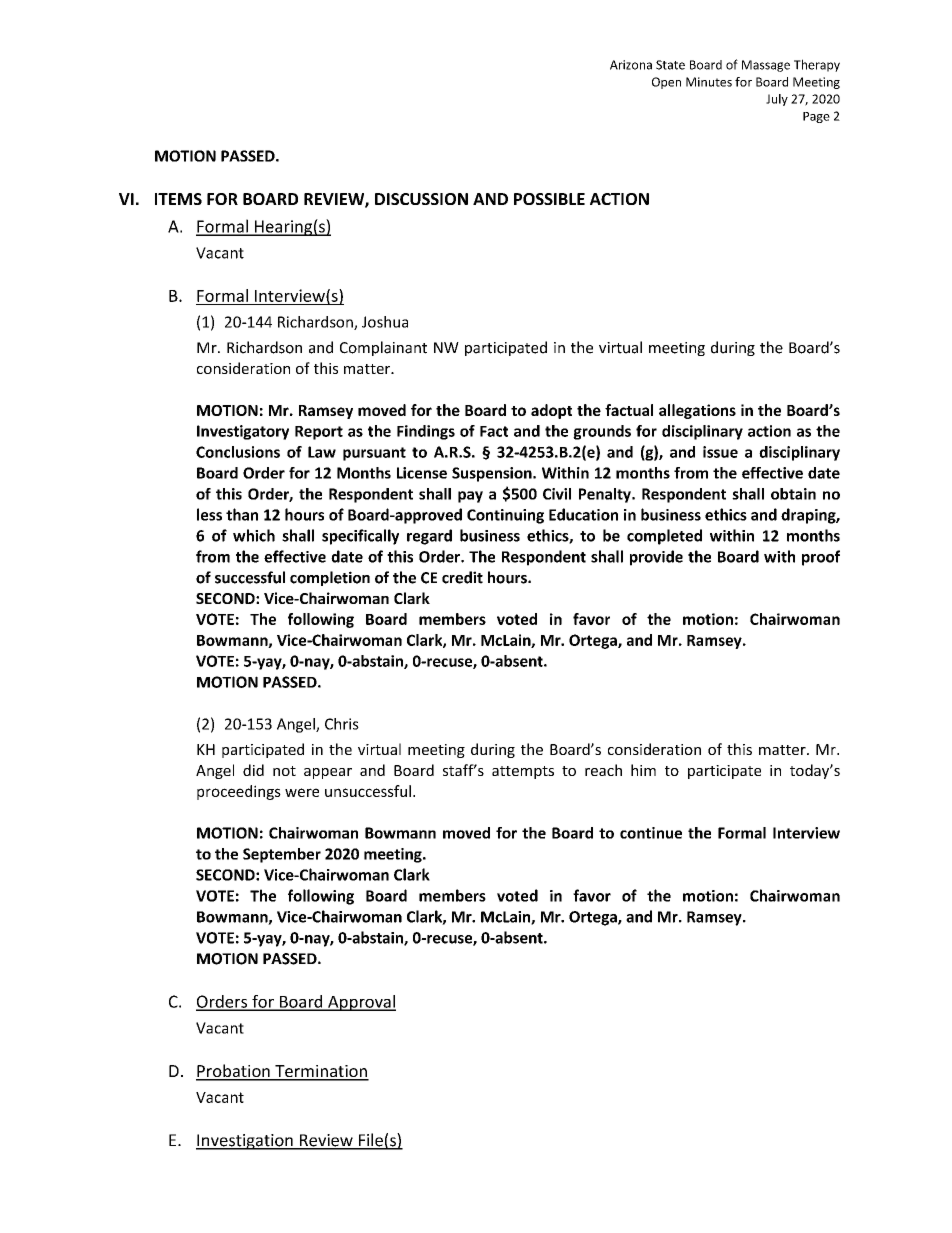 The image size is (952, 1233). I want to click on Investigation, so click(245, 1142).
